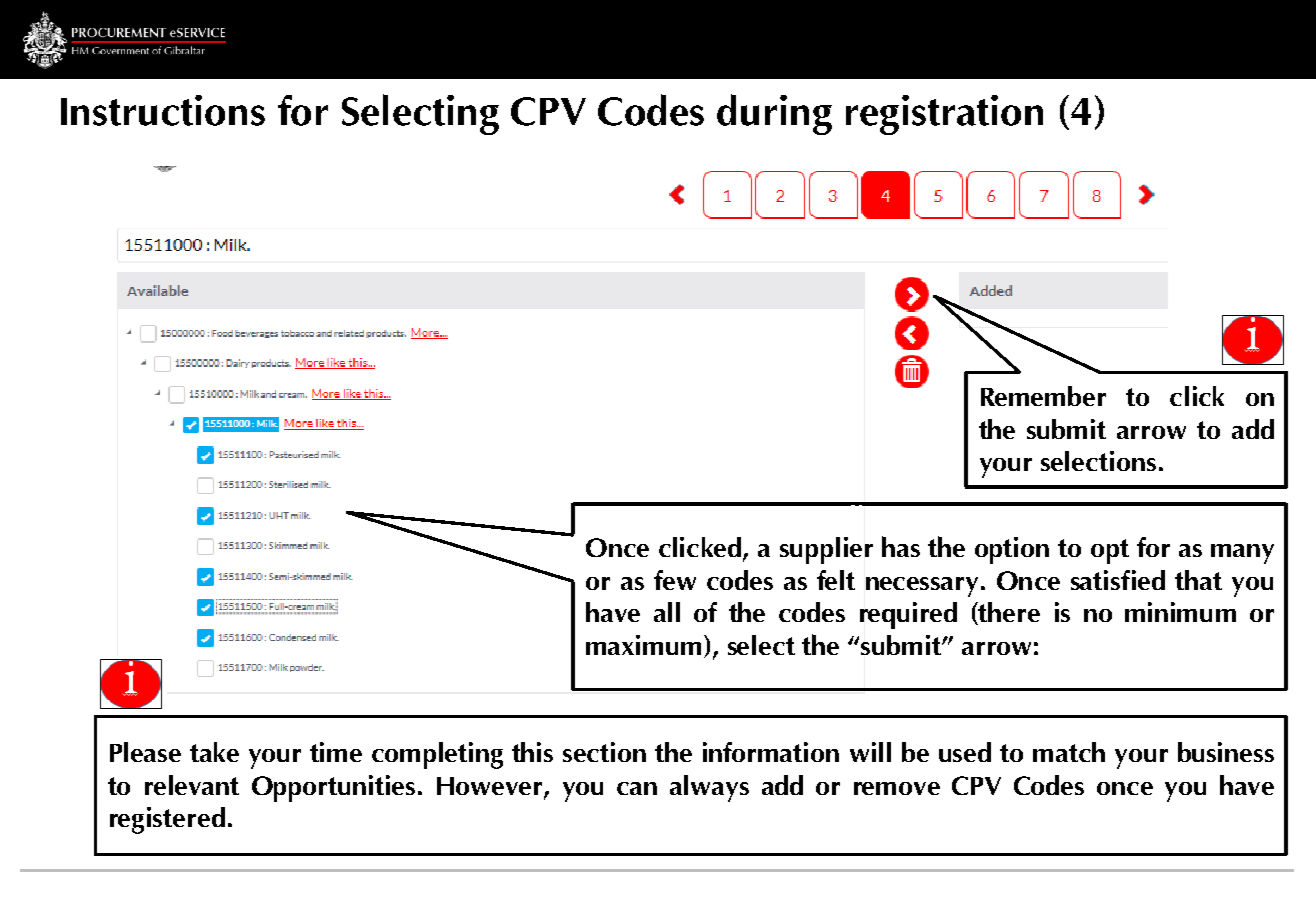 Image resolution: width=1316 pixels, height=911 pixels. I want to click on has, so click(901, 546).
